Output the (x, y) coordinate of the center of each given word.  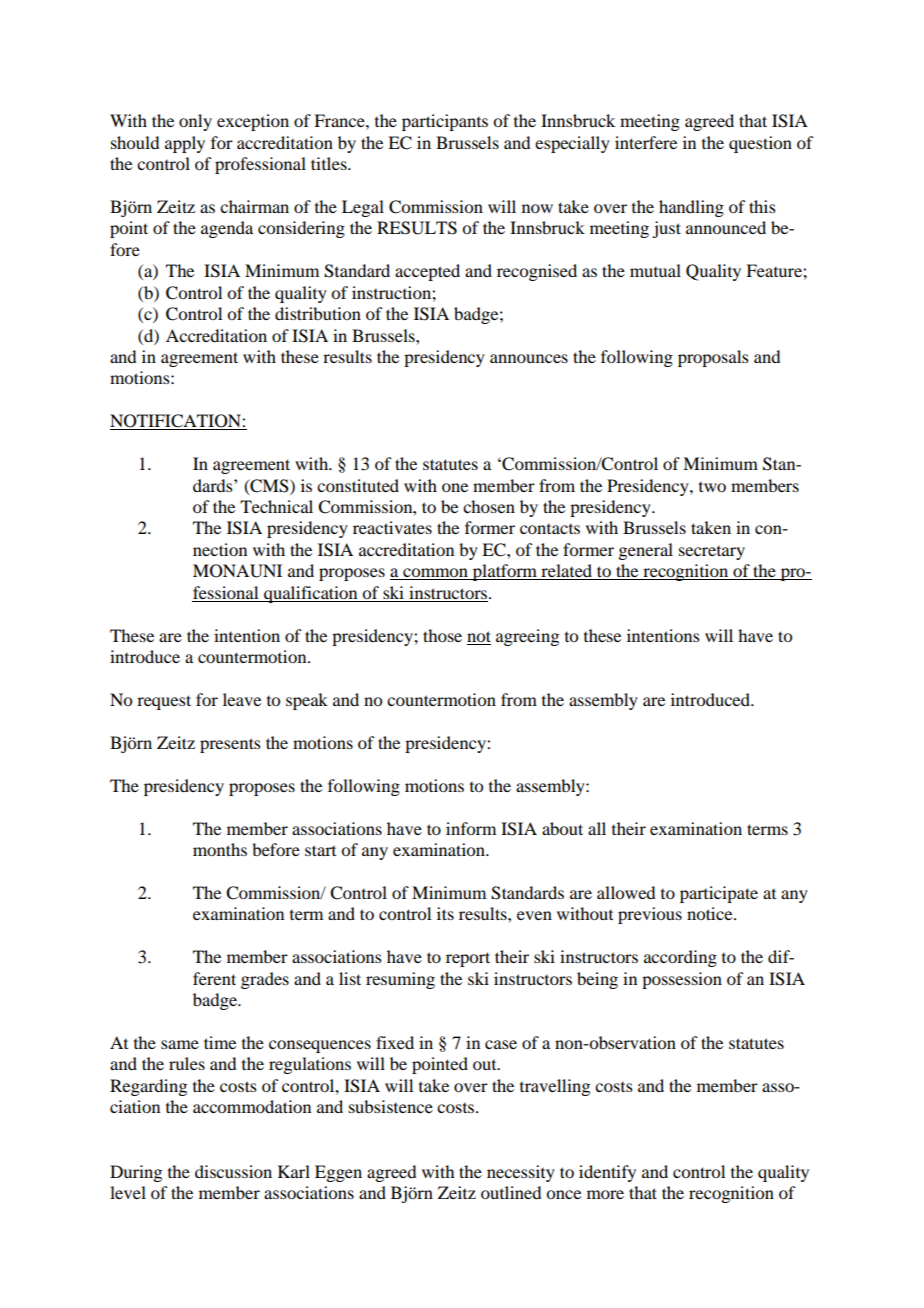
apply (185, 144)
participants (445, 122)
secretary (712, 553)
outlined (511, 1192)
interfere (646, 142)
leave (242, 699)
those (442, 635)
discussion (233, 1171)
